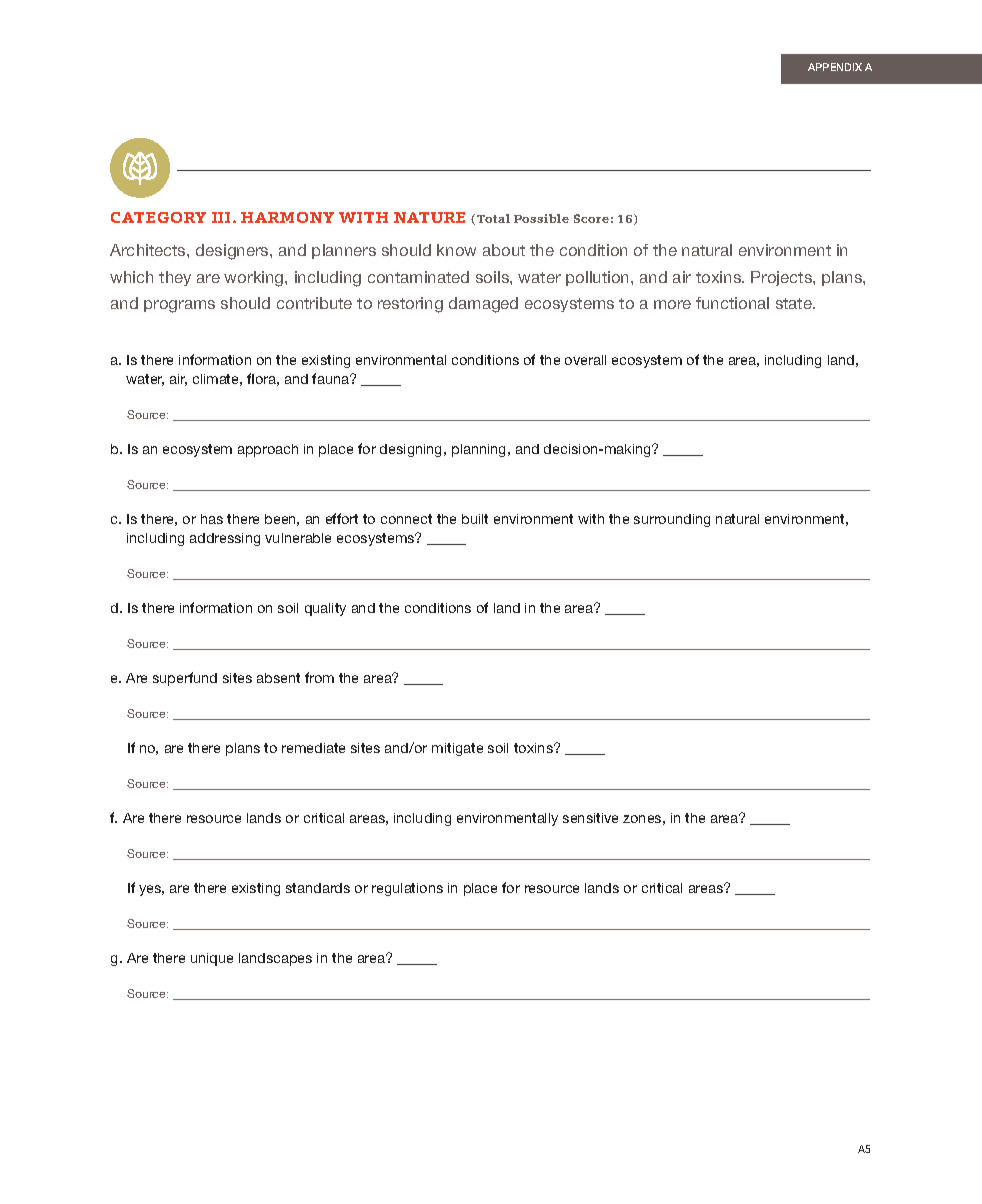 The width and height of the page is (982, 1204). I want to click on unique, so click(212, 959).
